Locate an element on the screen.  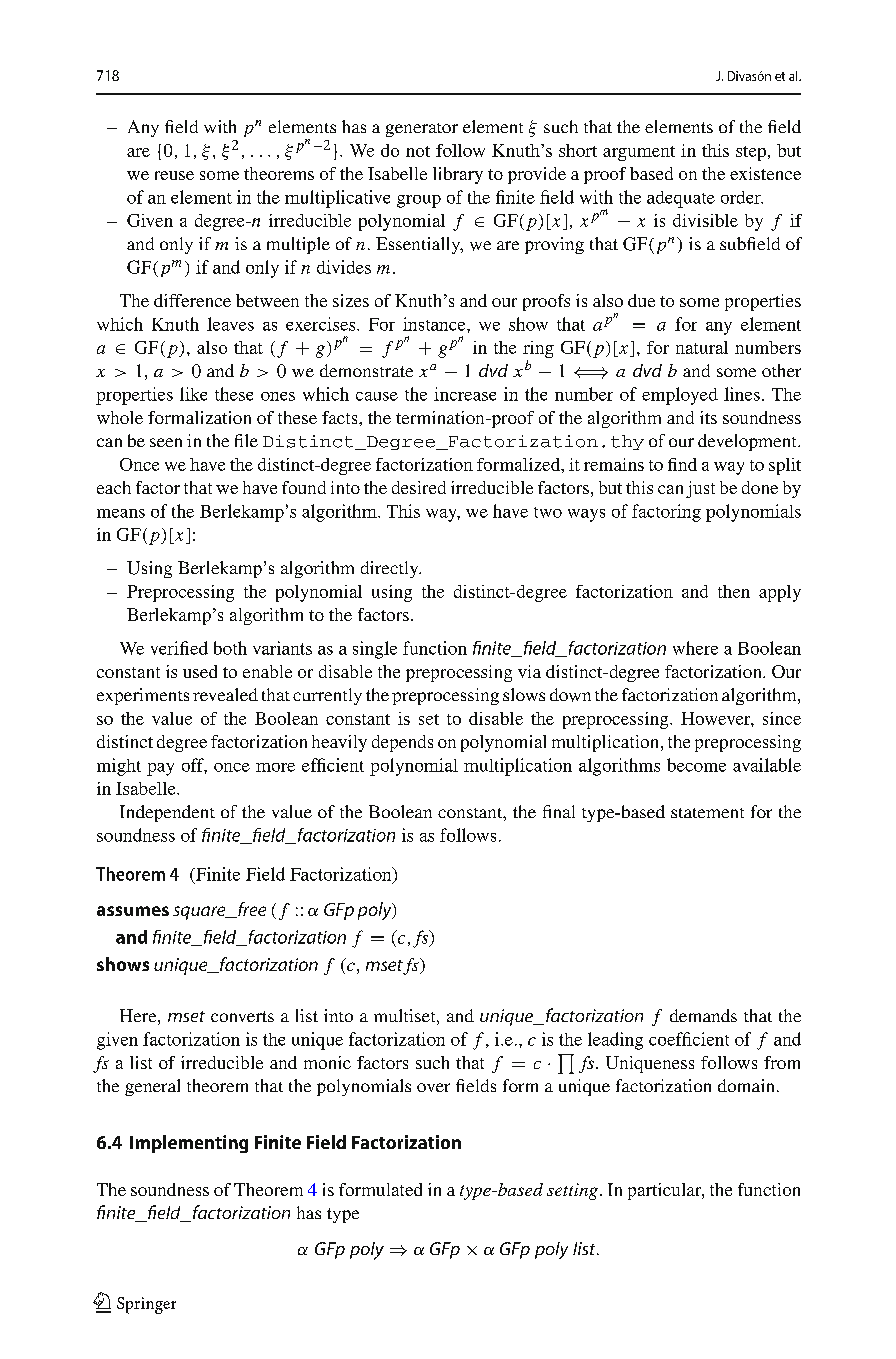
reuse is located at coordinates (174, 175).
